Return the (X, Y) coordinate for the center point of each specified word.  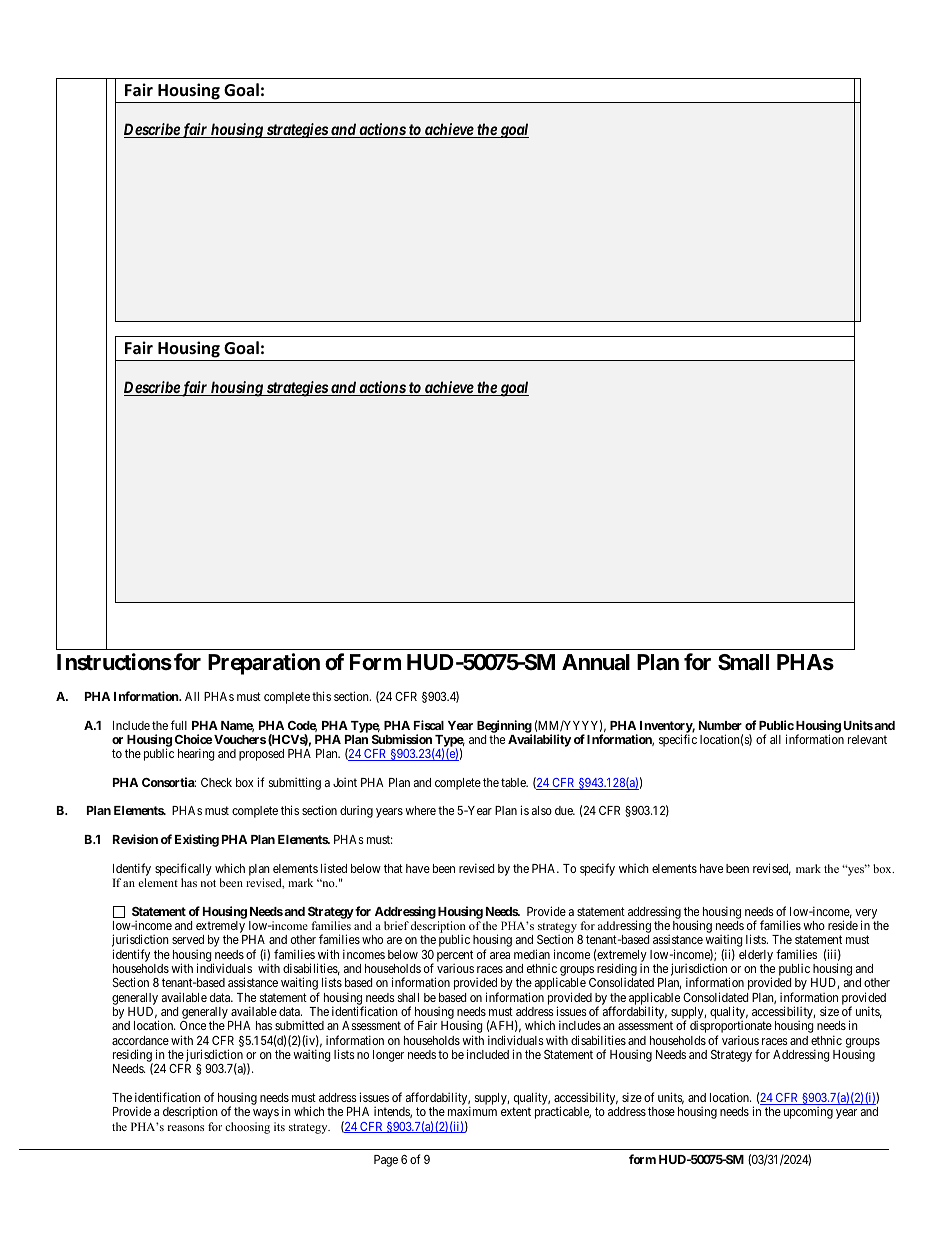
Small (743, 662)
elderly (756, 956)
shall (408, 997)
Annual (596, 662)
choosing (247, 1128)
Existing (197, 840)
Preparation (264, 664)
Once (193, 1025)
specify (597, 869)
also (542, 810)
